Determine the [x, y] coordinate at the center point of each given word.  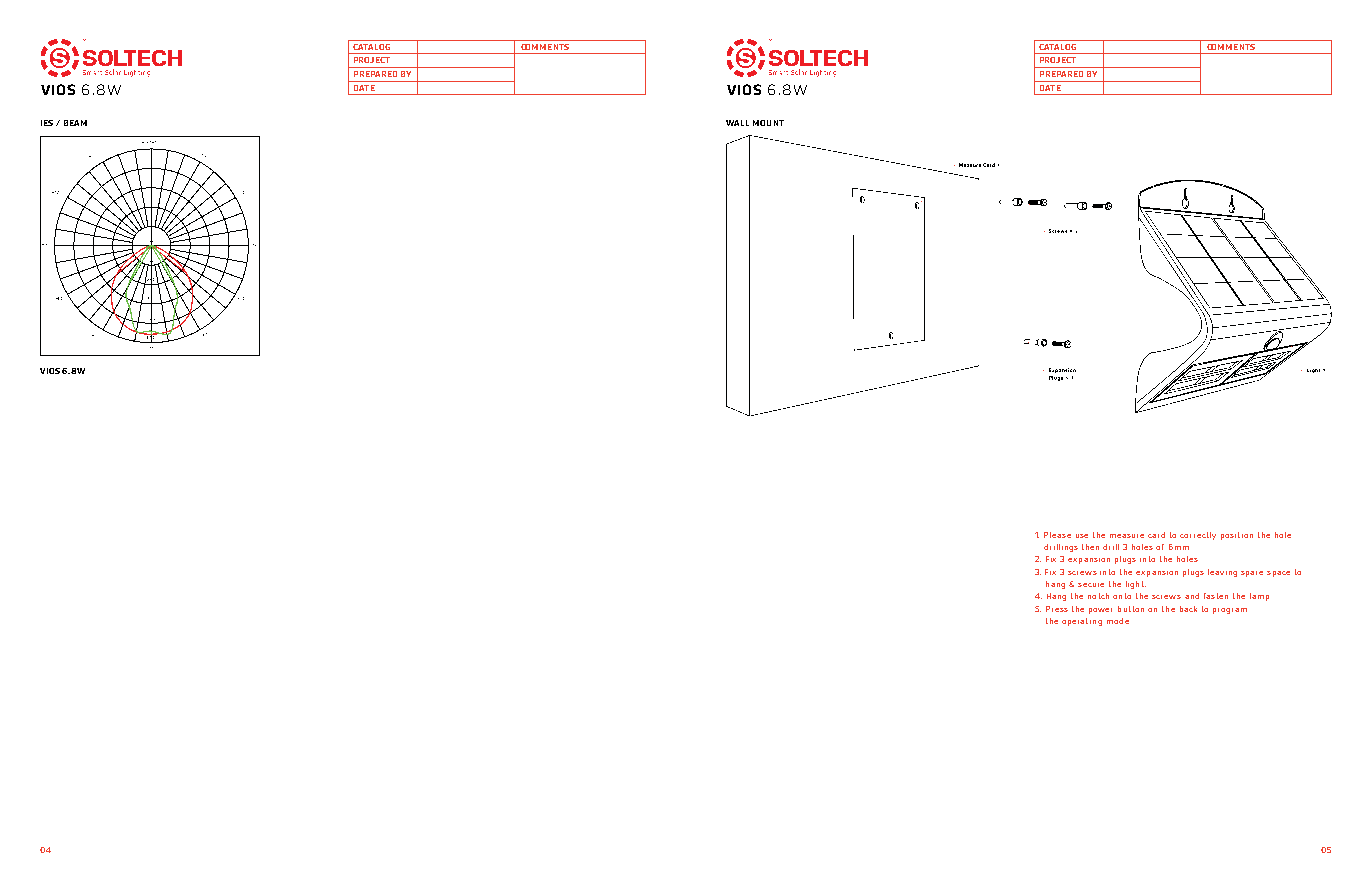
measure [1127, 536]
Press [1057, 609]
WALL [737, 123]
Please [1057, 535]
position [1237, 536]
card [1156, 535]
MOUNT [768, 123]
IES [47, 123]
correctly [1198, 536]
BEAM [75, 123]
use [1082, 536]
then [1090, 547]
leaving [1222, 573]
